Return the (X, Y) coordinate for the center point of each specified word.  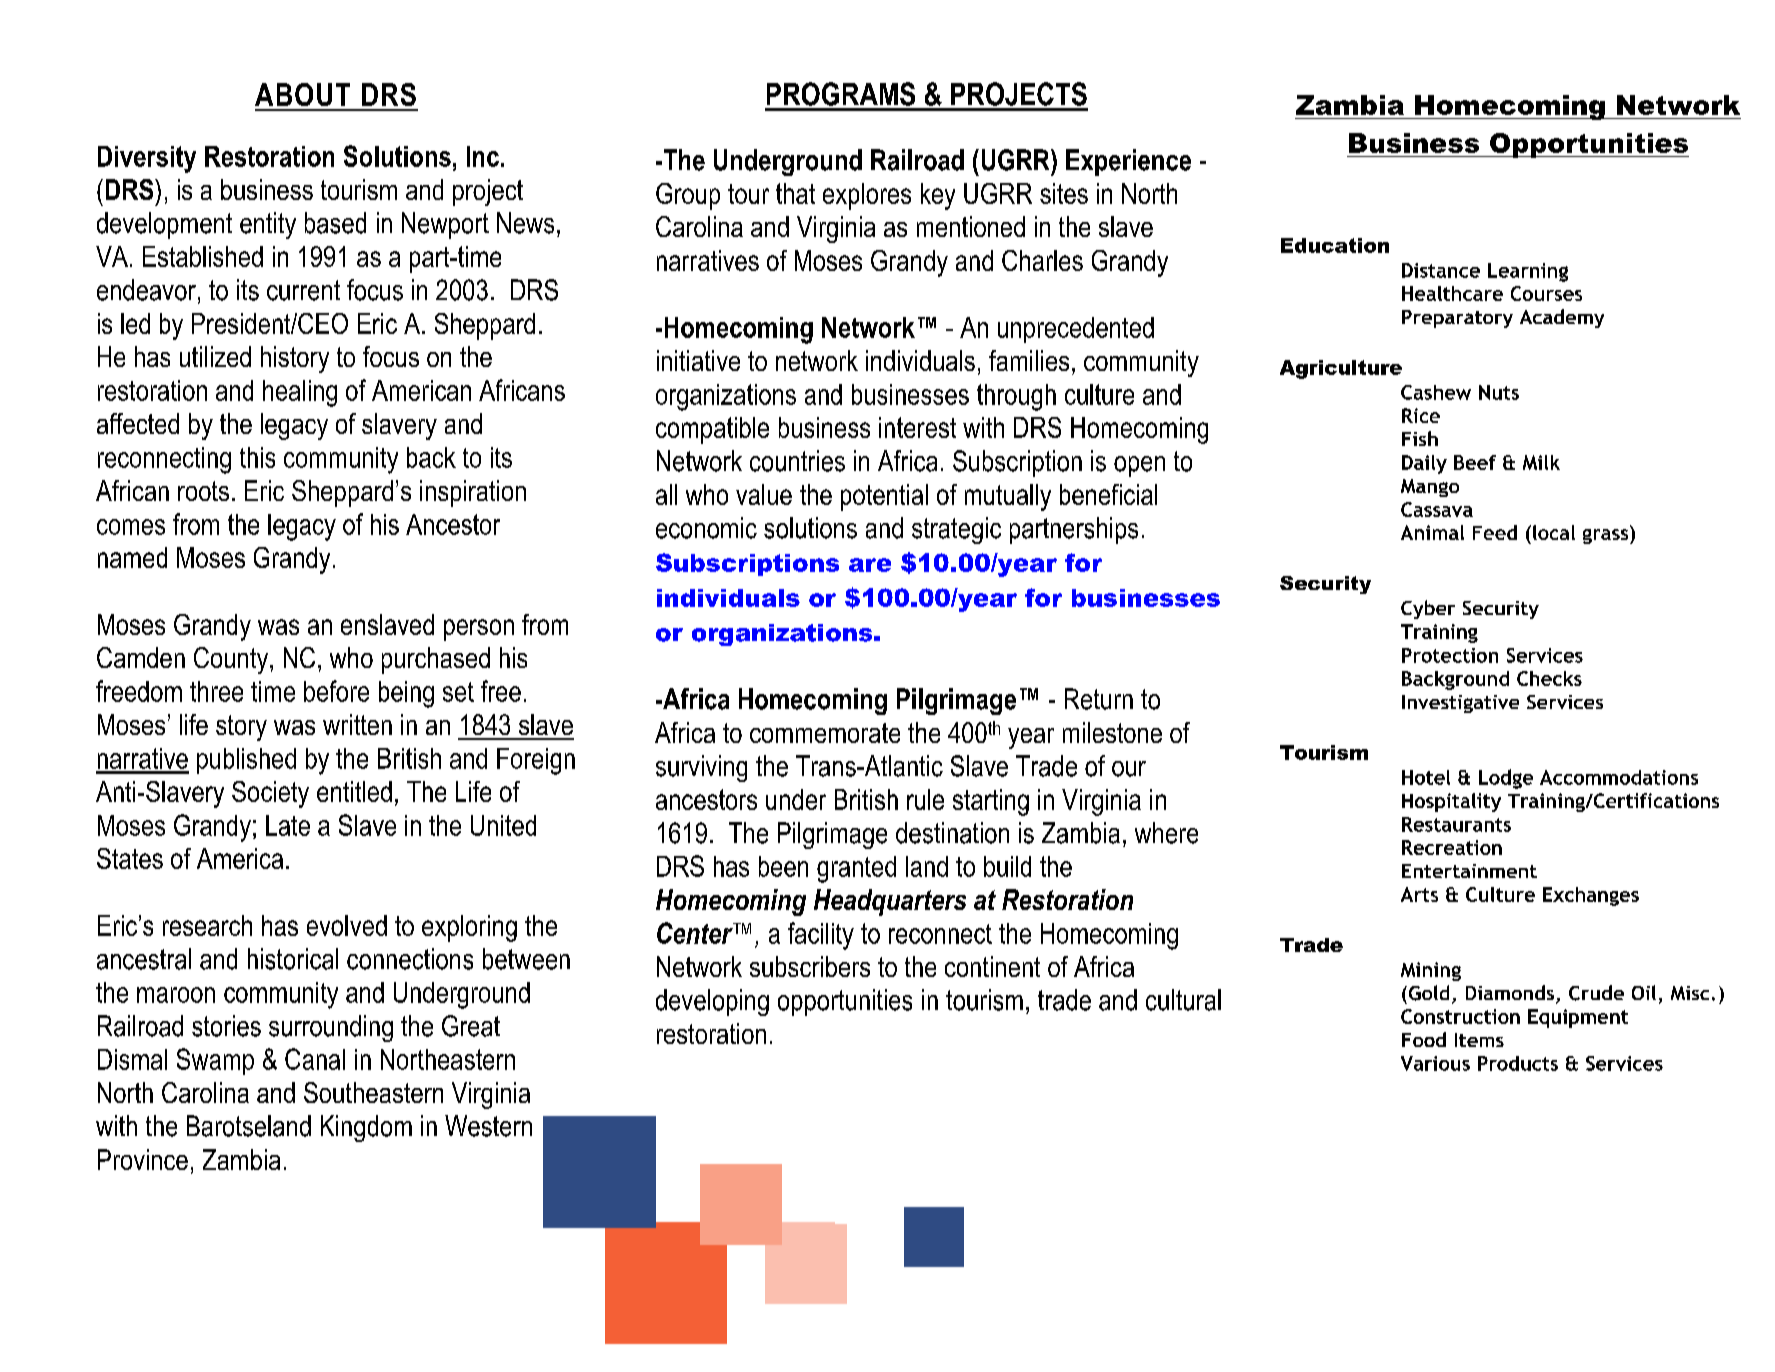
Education (1335, 245)
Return (1099, 699)
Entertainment (1469, 871)
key (938, 196)
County (232, 660)
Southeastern (373, 1092)
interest (917, 427)
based (335, 223)
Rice (1421, 415)
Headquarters (890, 902)
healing (300, 393)
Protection (1450, 655)
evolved (347, 925)
